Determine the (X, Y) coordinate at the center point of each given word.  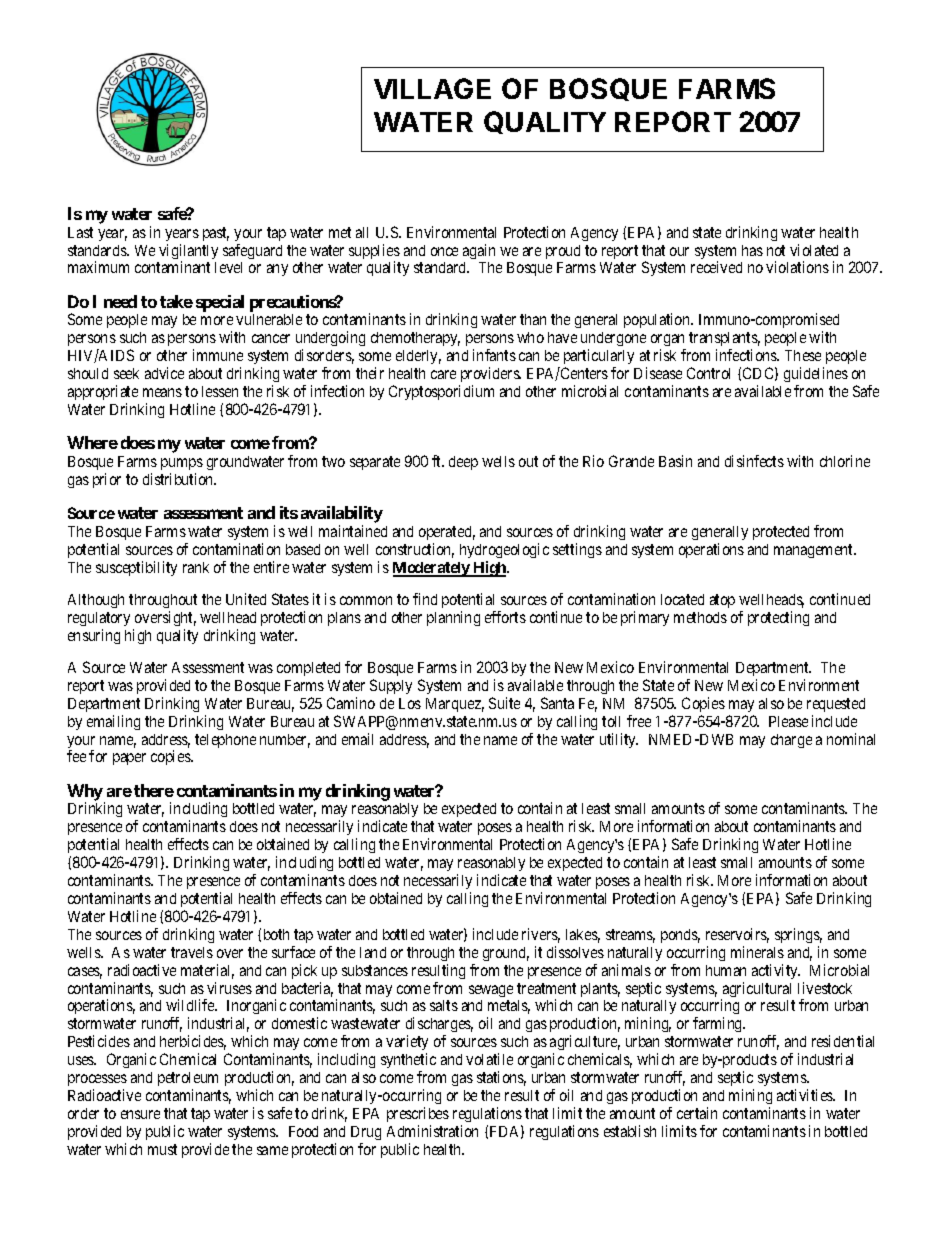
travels (192, 952)
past (216, 234)
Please (788, 721)
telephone (225, 741)
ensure (140, 1114)
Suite (504, 703)
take (176, 301)
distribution (179, 479)
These (803, 355)
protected (781, 533)
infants (494, 355)
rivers (541, 935)
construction (415, 550)
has (752, 250)
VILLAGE (432, 88)
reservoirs (737, 935)
